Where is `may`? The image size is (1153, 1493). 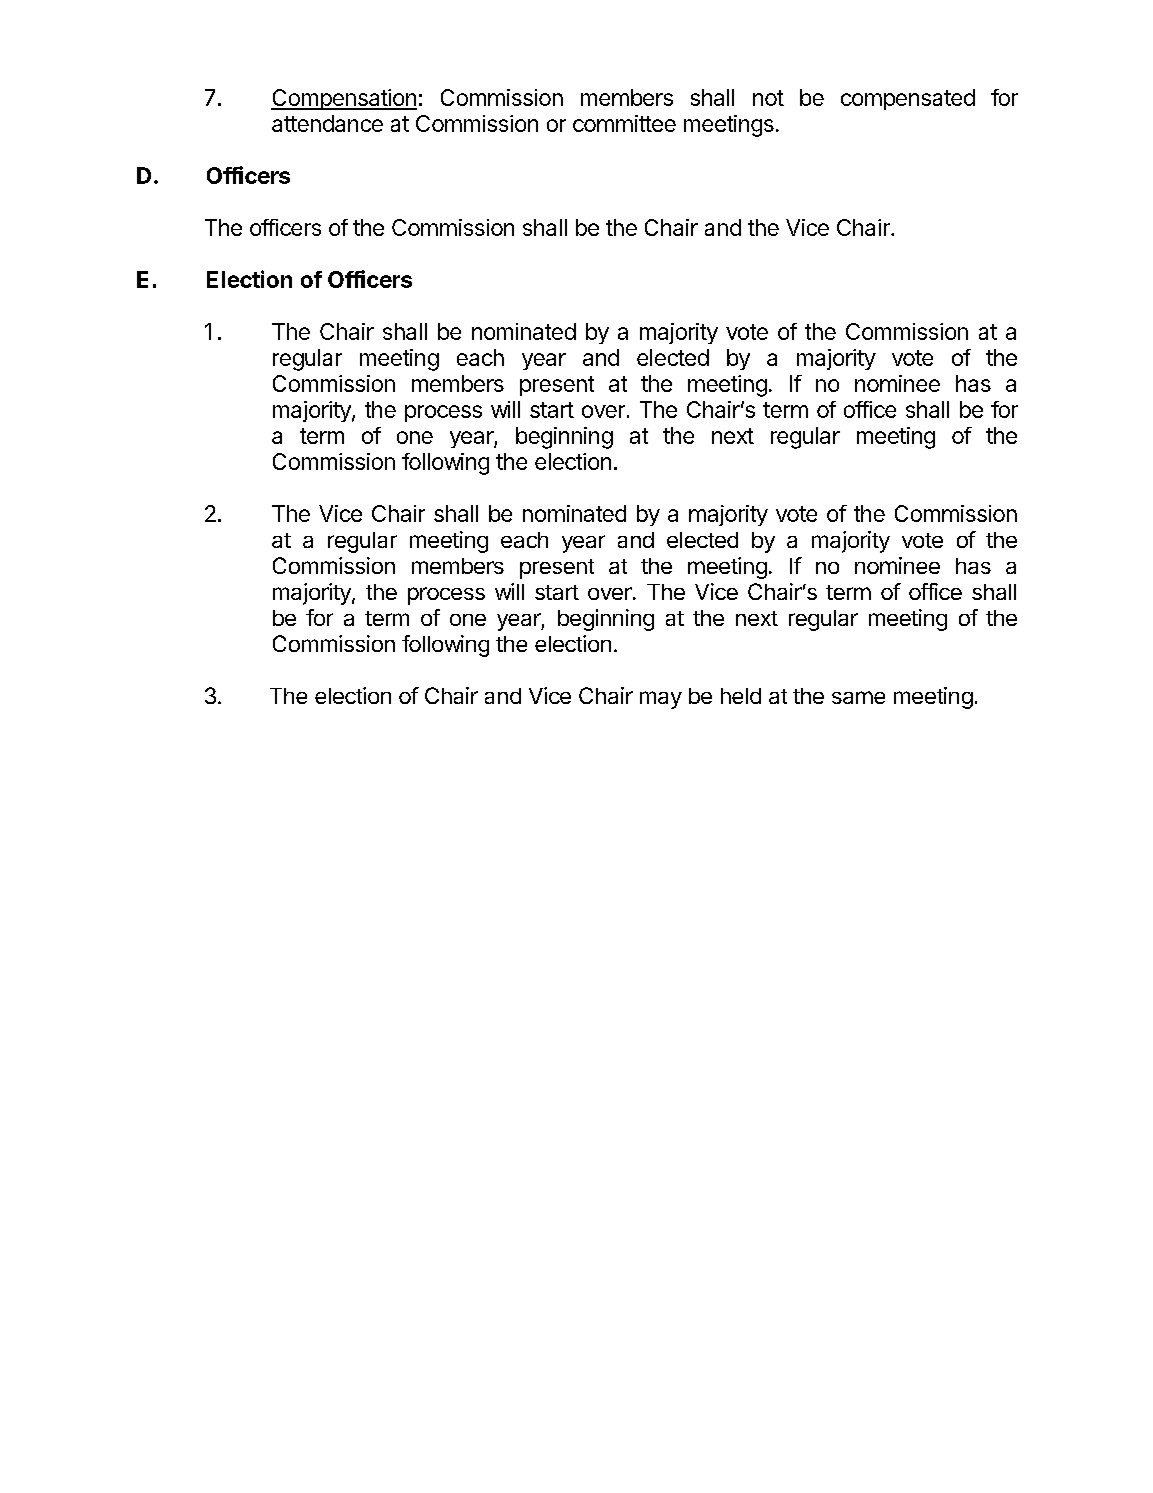
may is located at coordinates (661, 700).
